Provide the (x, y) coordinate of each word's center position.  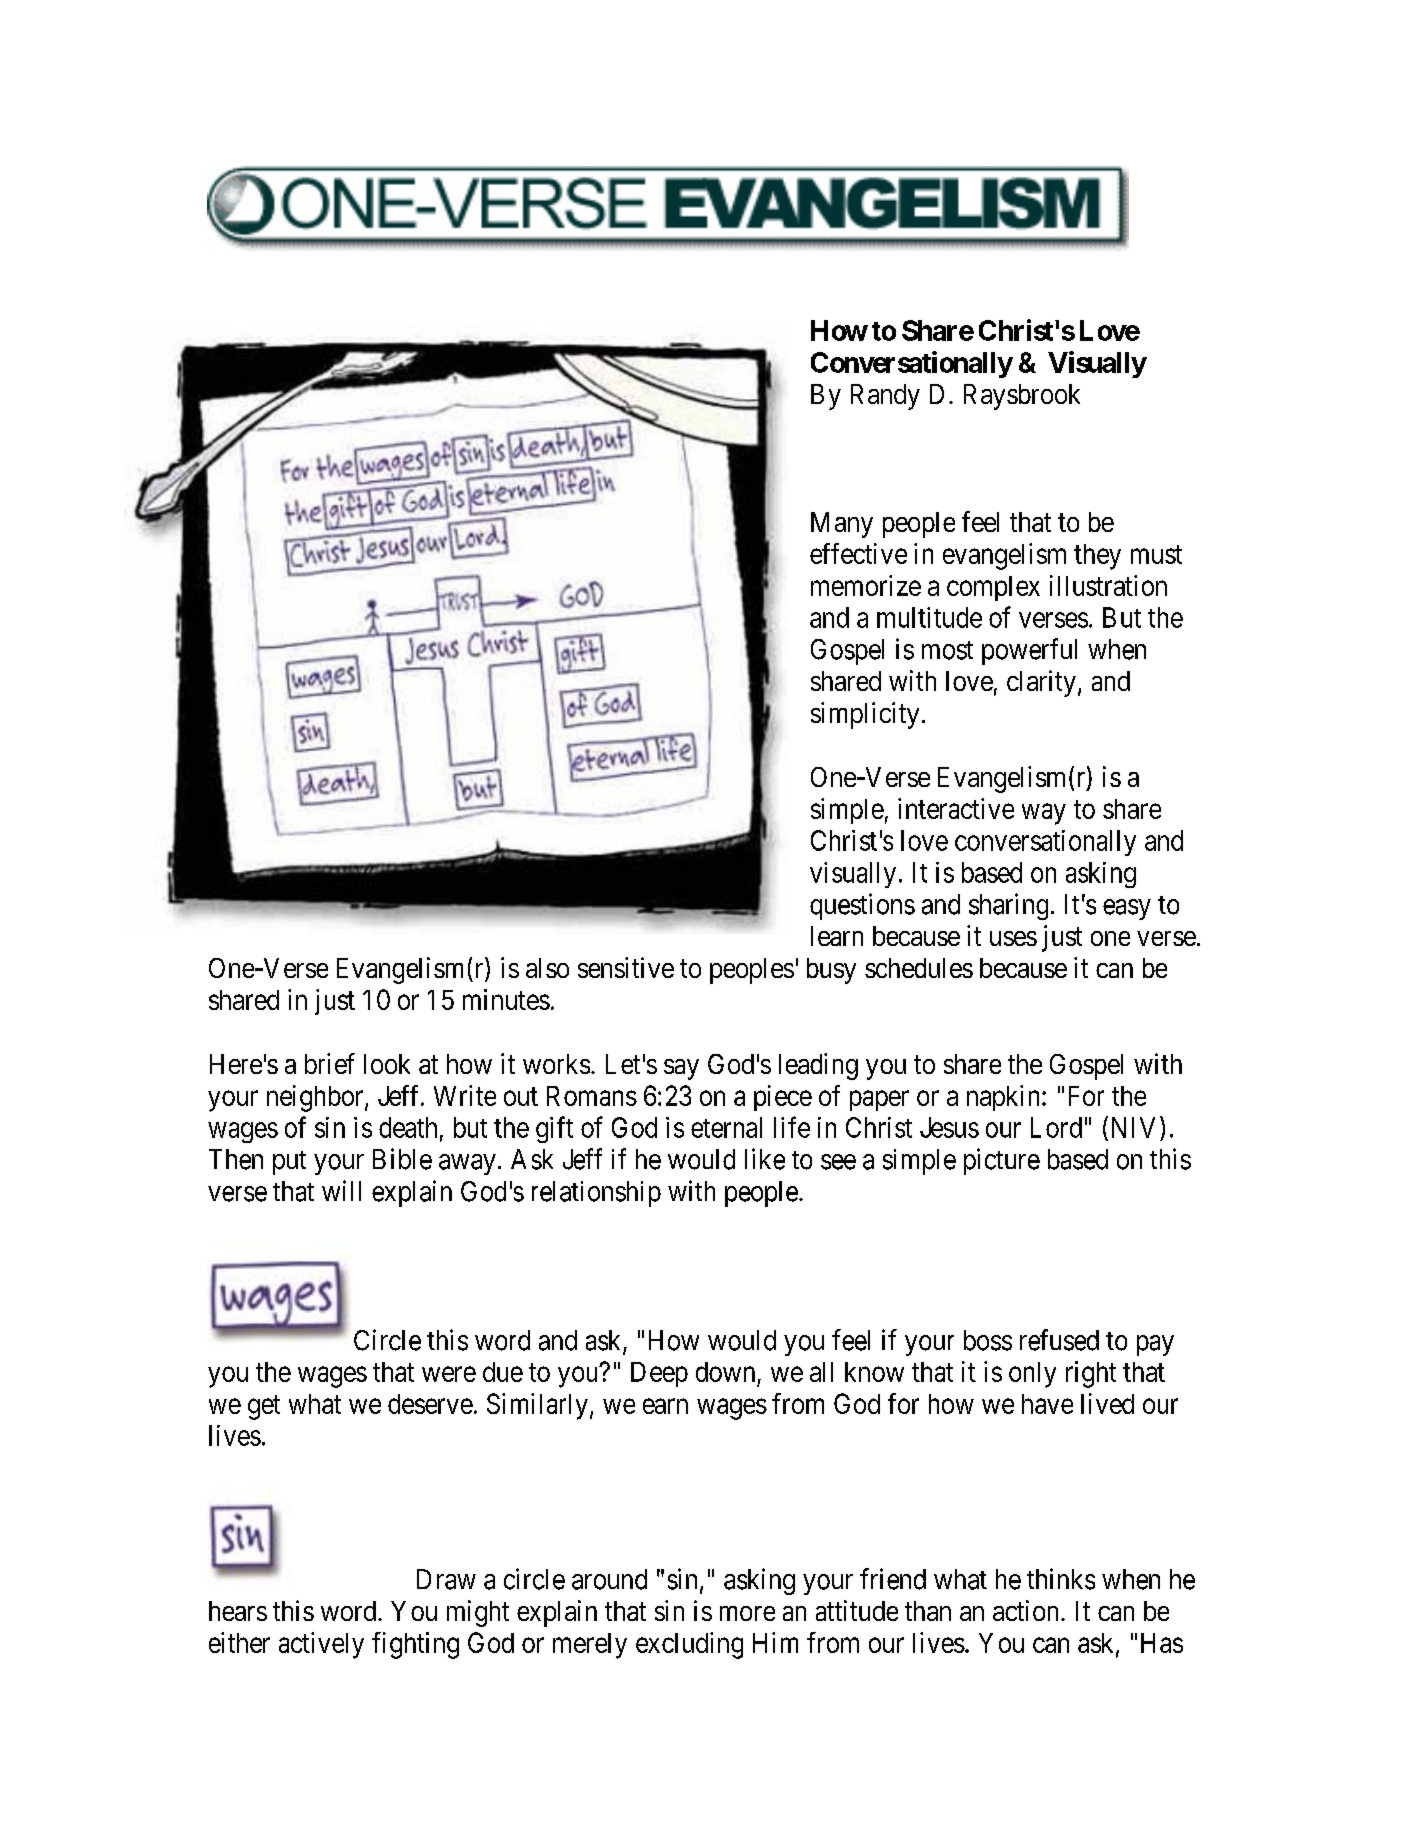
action (1027, 1610)
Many (842, 525)
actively (321, 1645)
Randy (885, 397)
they (1097, 557)
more (747, 1613)
